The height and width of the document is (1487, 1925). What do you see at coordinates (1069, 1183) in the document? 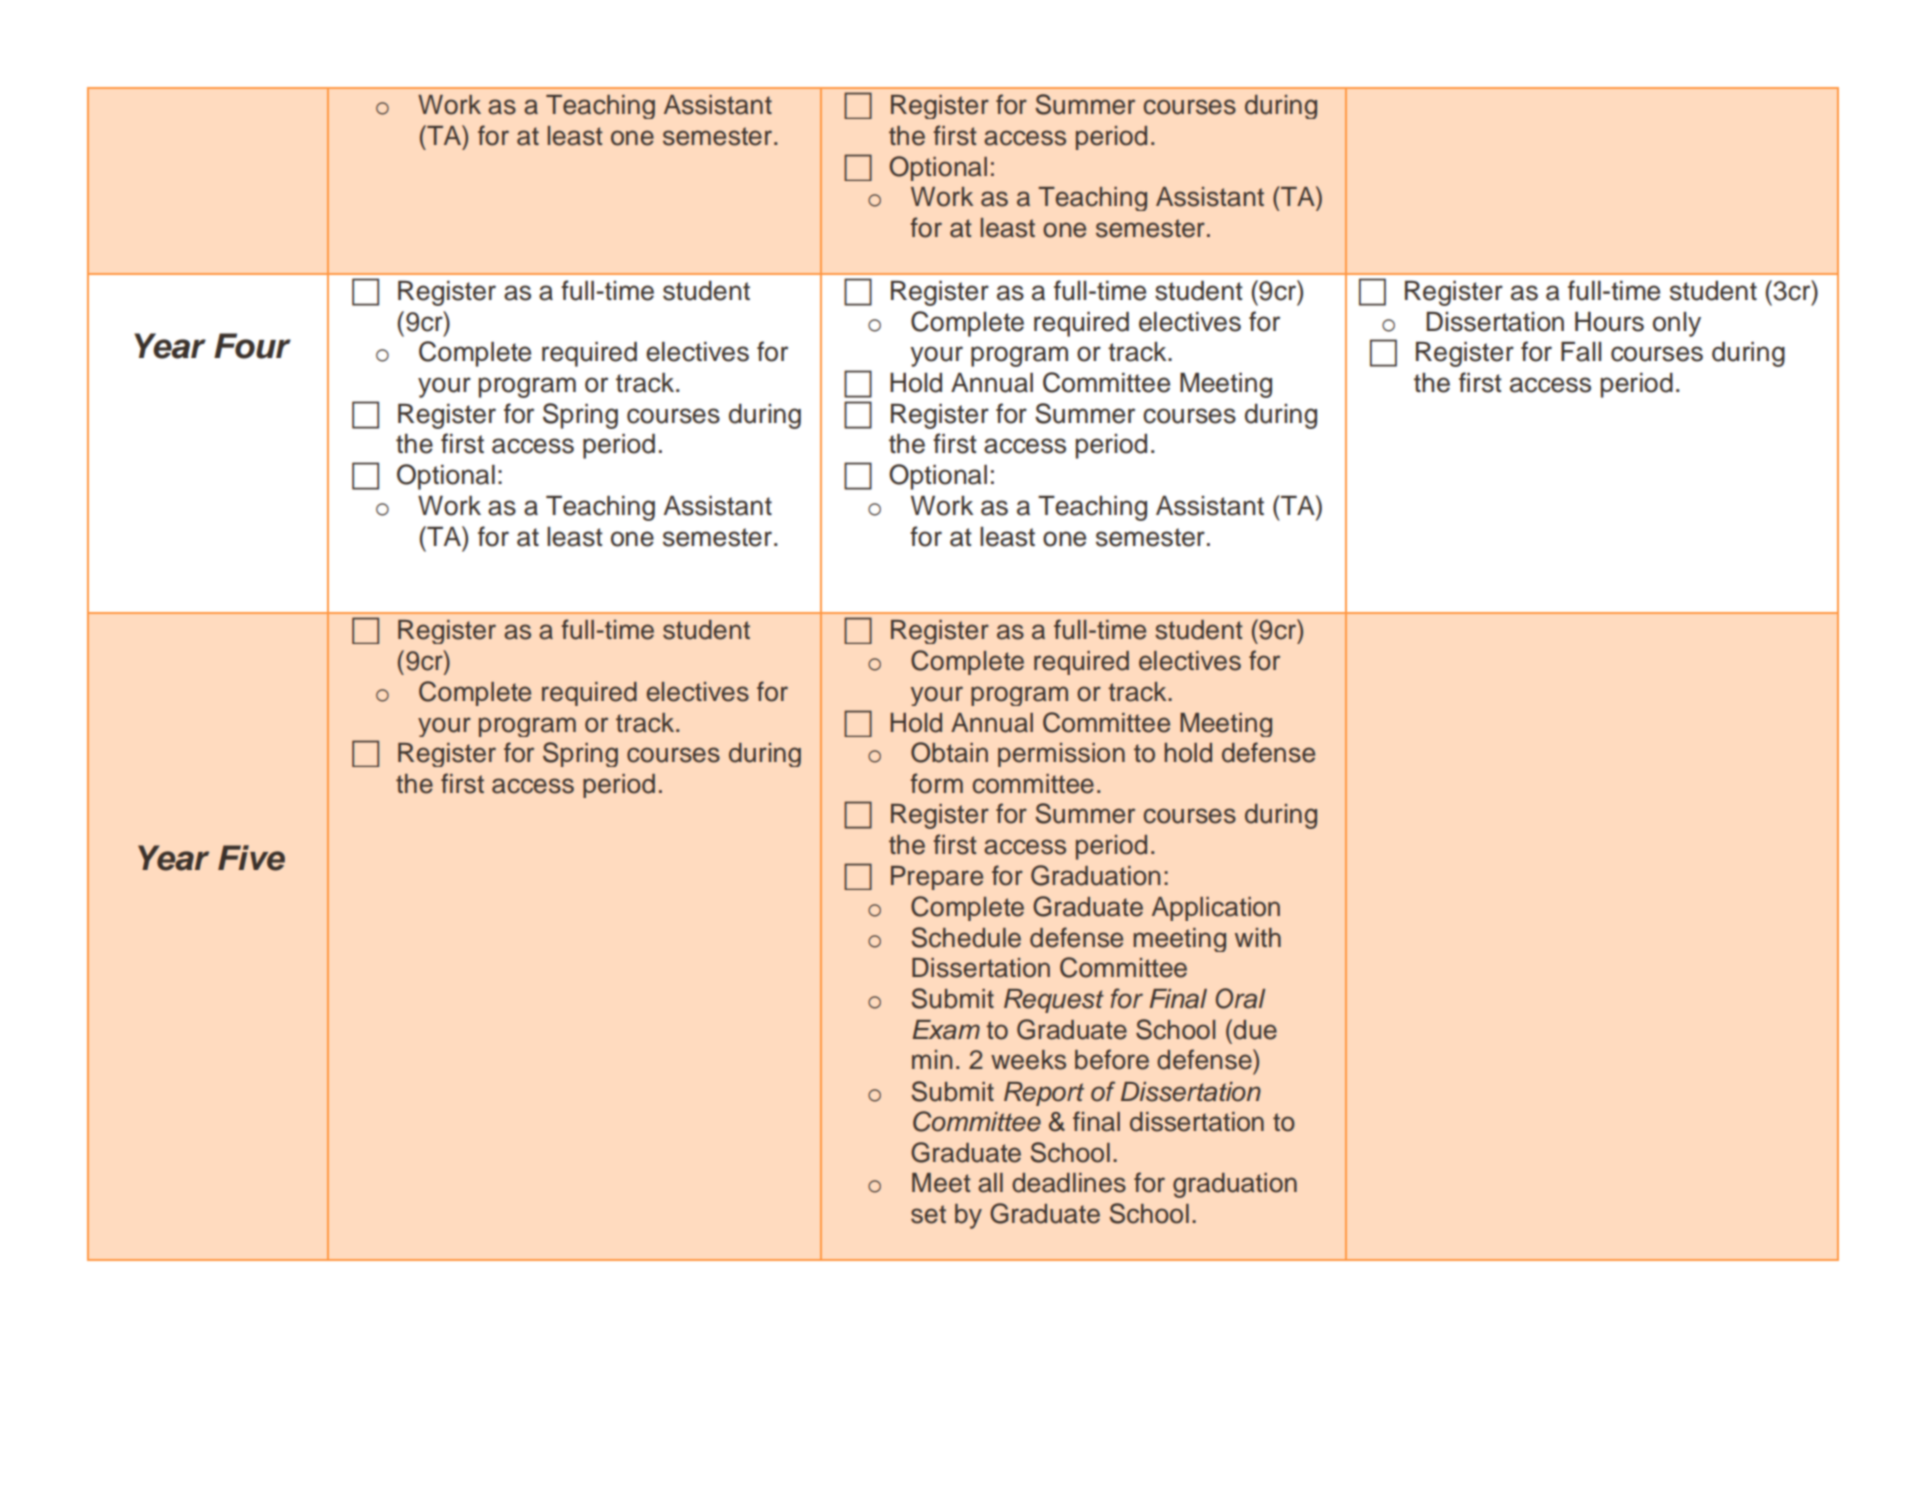
I see `deadlines` at bounding box center [1069, 1183].
